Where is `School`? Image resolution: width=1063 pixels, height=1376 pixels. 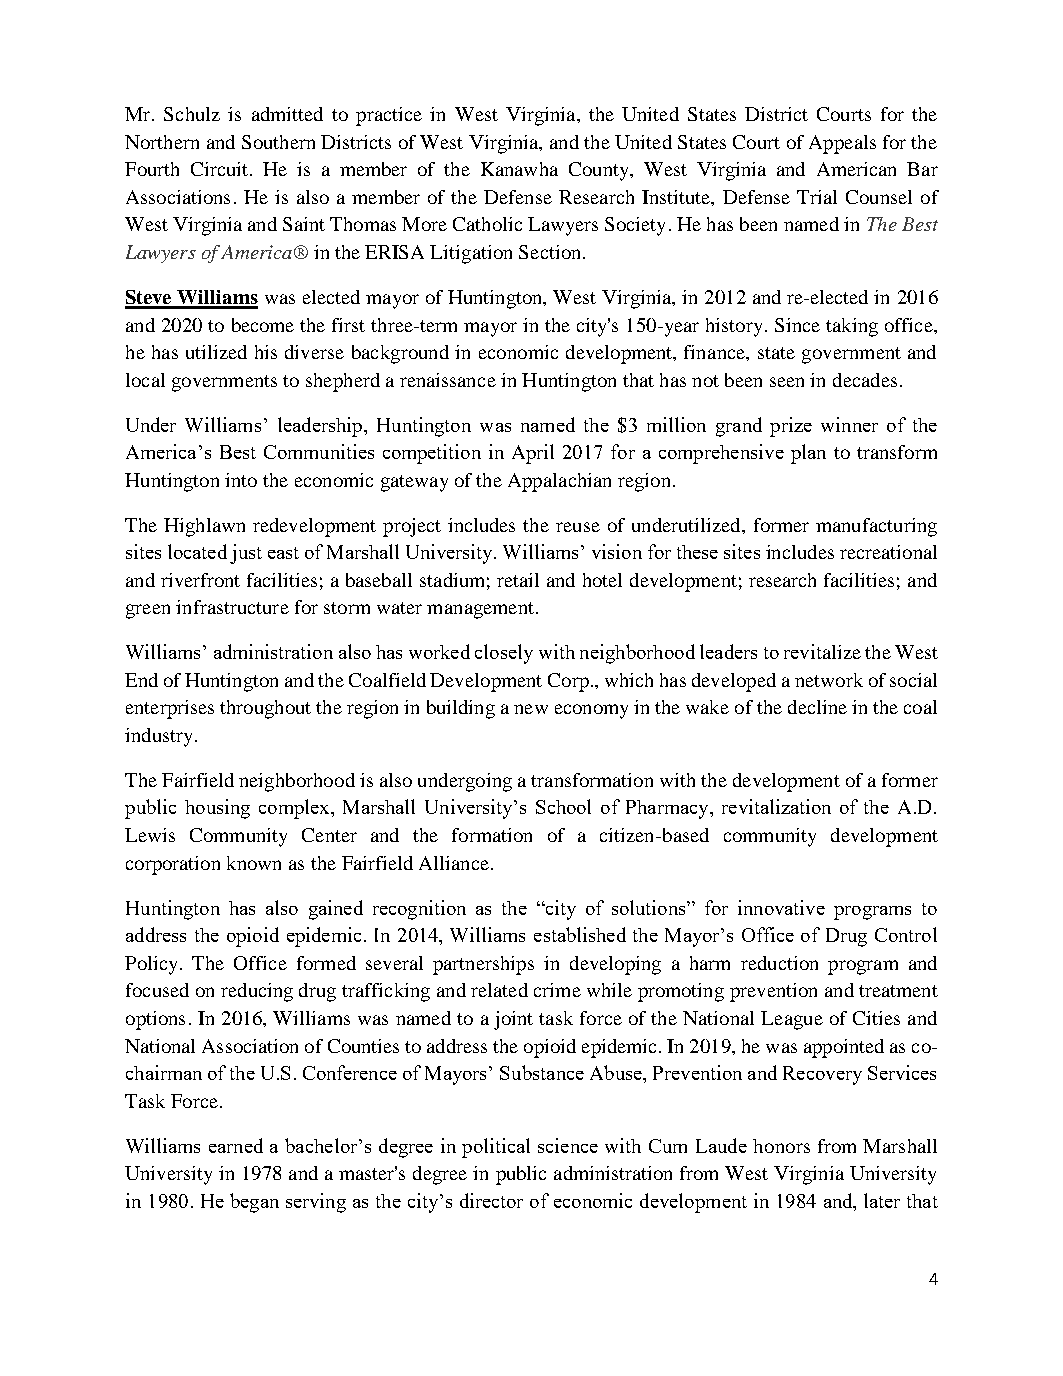
School is located at coordinates (563, 806).
